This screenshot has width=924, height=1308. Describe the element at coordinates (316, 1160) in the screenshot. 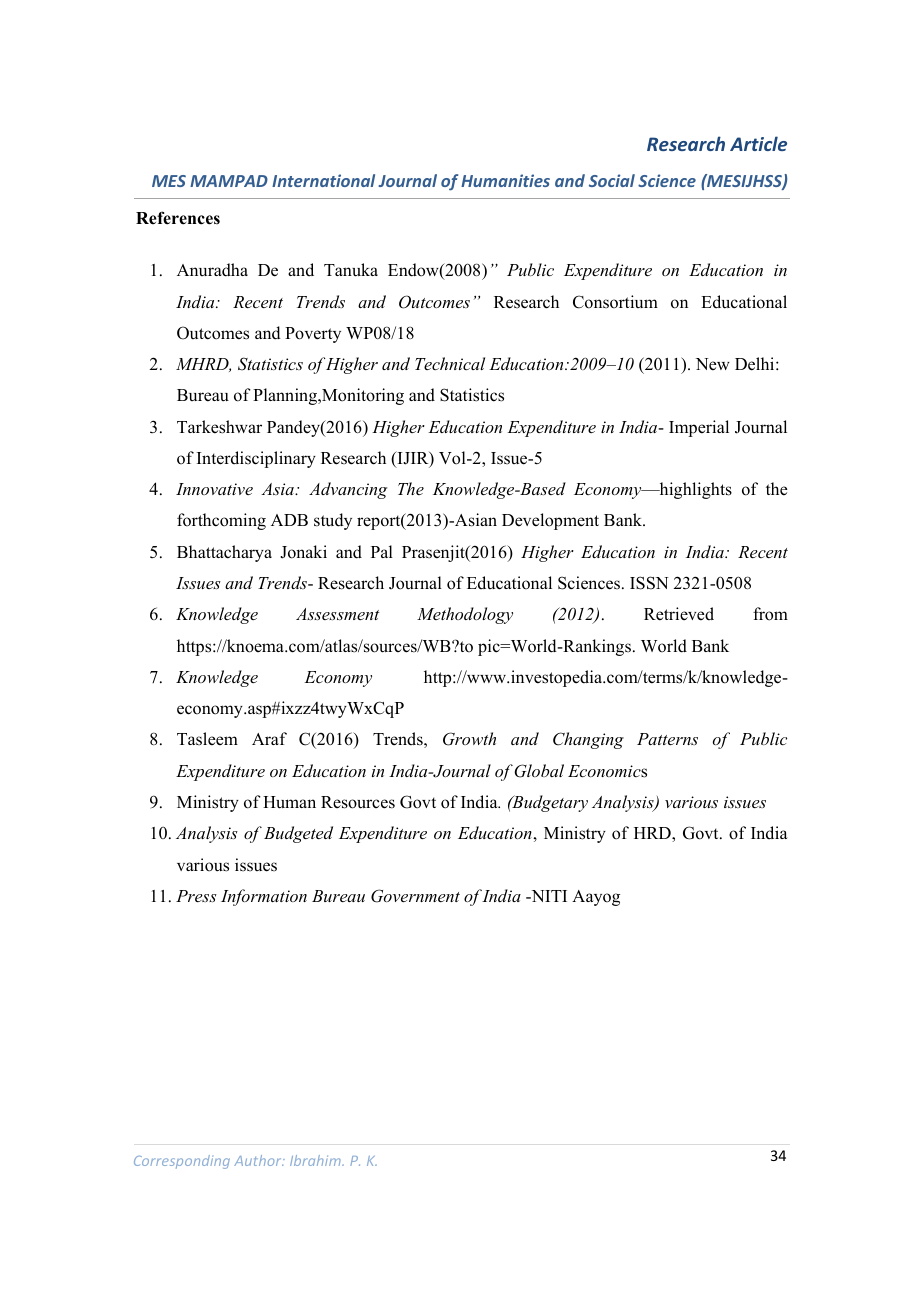

I see `Ibrahim` at that location.
